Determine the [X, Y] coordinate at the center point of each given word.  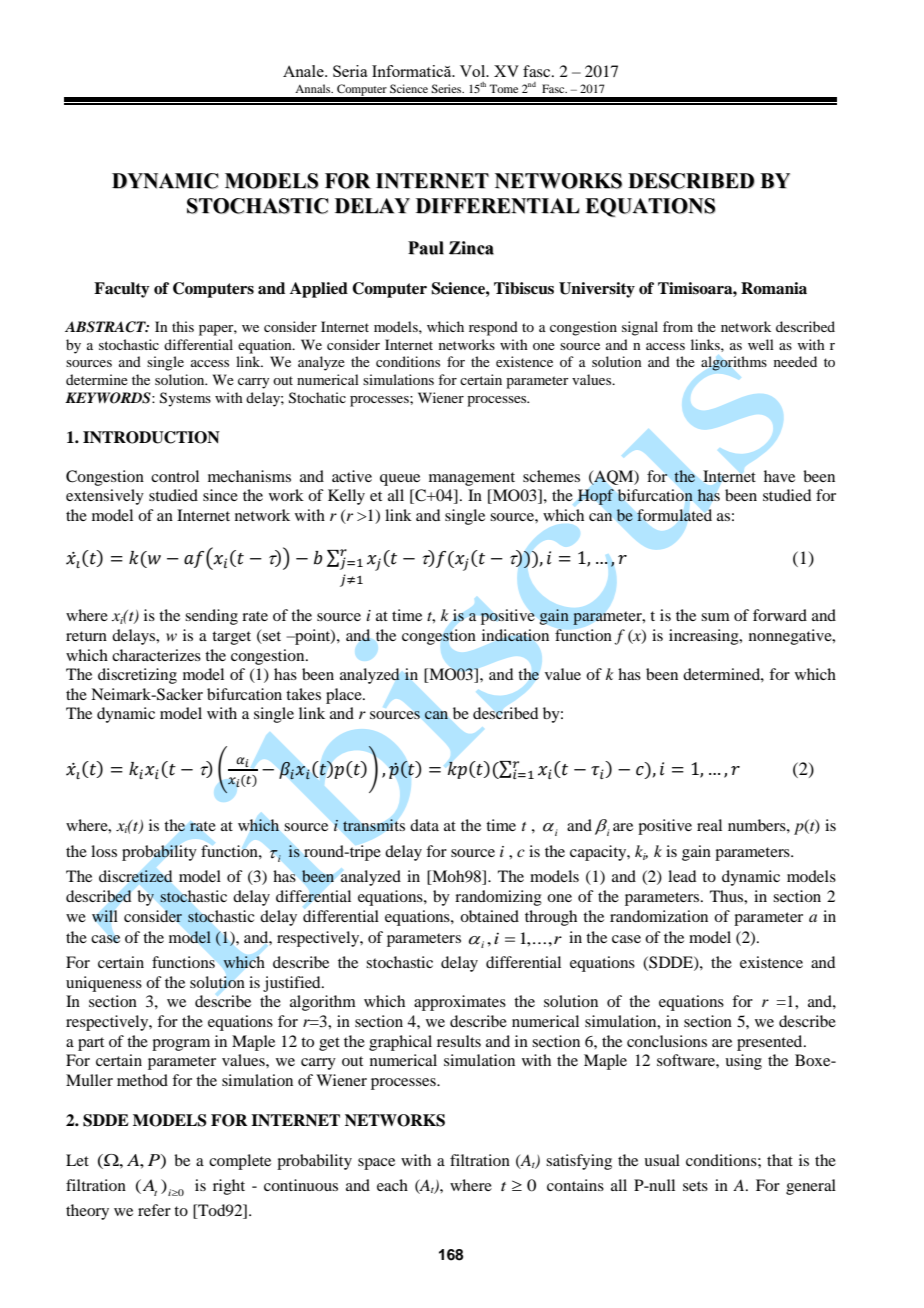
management [472, 479]
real [709, 825]
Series [447, 88]
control [175, 476]
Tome [503, 88]
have [779, 476]
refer [154, 1210]
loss [104, 851]
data [424, 825]
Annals [314, 88]
